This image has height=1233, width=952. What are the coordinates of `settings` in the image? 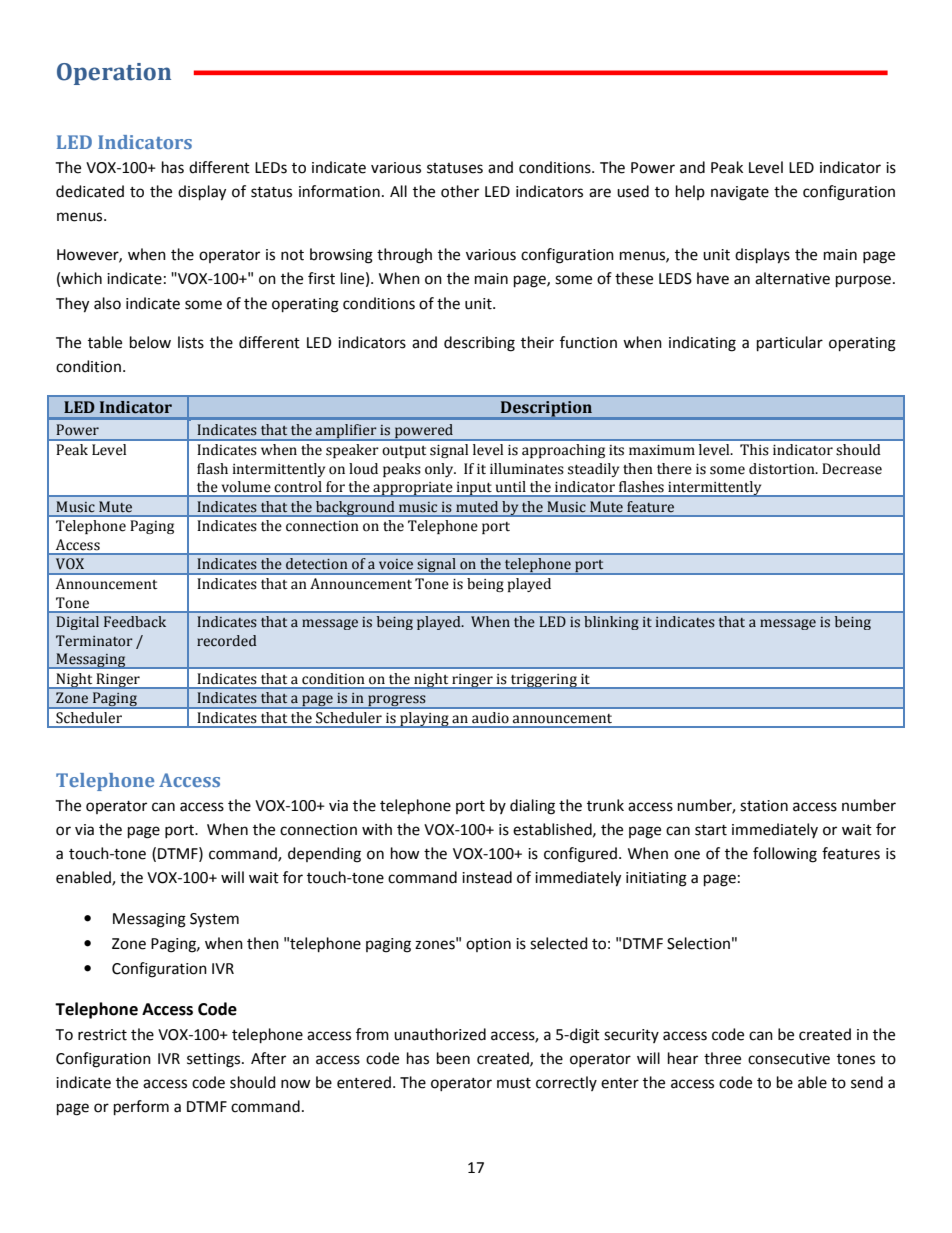 It's located at (215, 1060).
